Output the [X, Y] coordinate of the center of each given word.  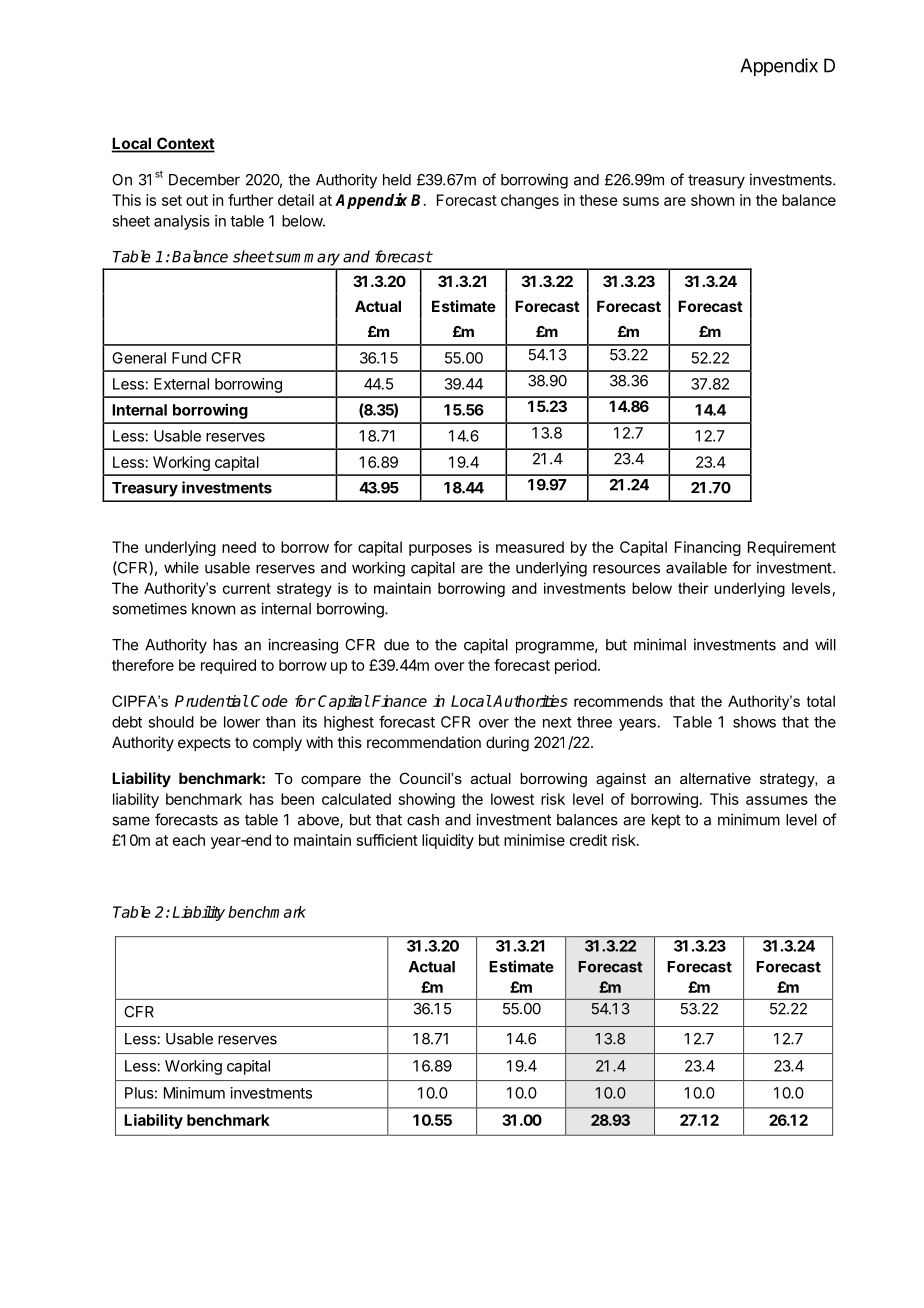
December [204, 180]
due [396, 645]
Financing [708, 548]
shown [712, 200]
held [397, 180]
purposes [440, 550]
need [239, 547]
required [228, 666]
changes [530, 201]
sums [641, 201]
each [189, 840]
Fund [189, 358]
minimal [660, 644]
